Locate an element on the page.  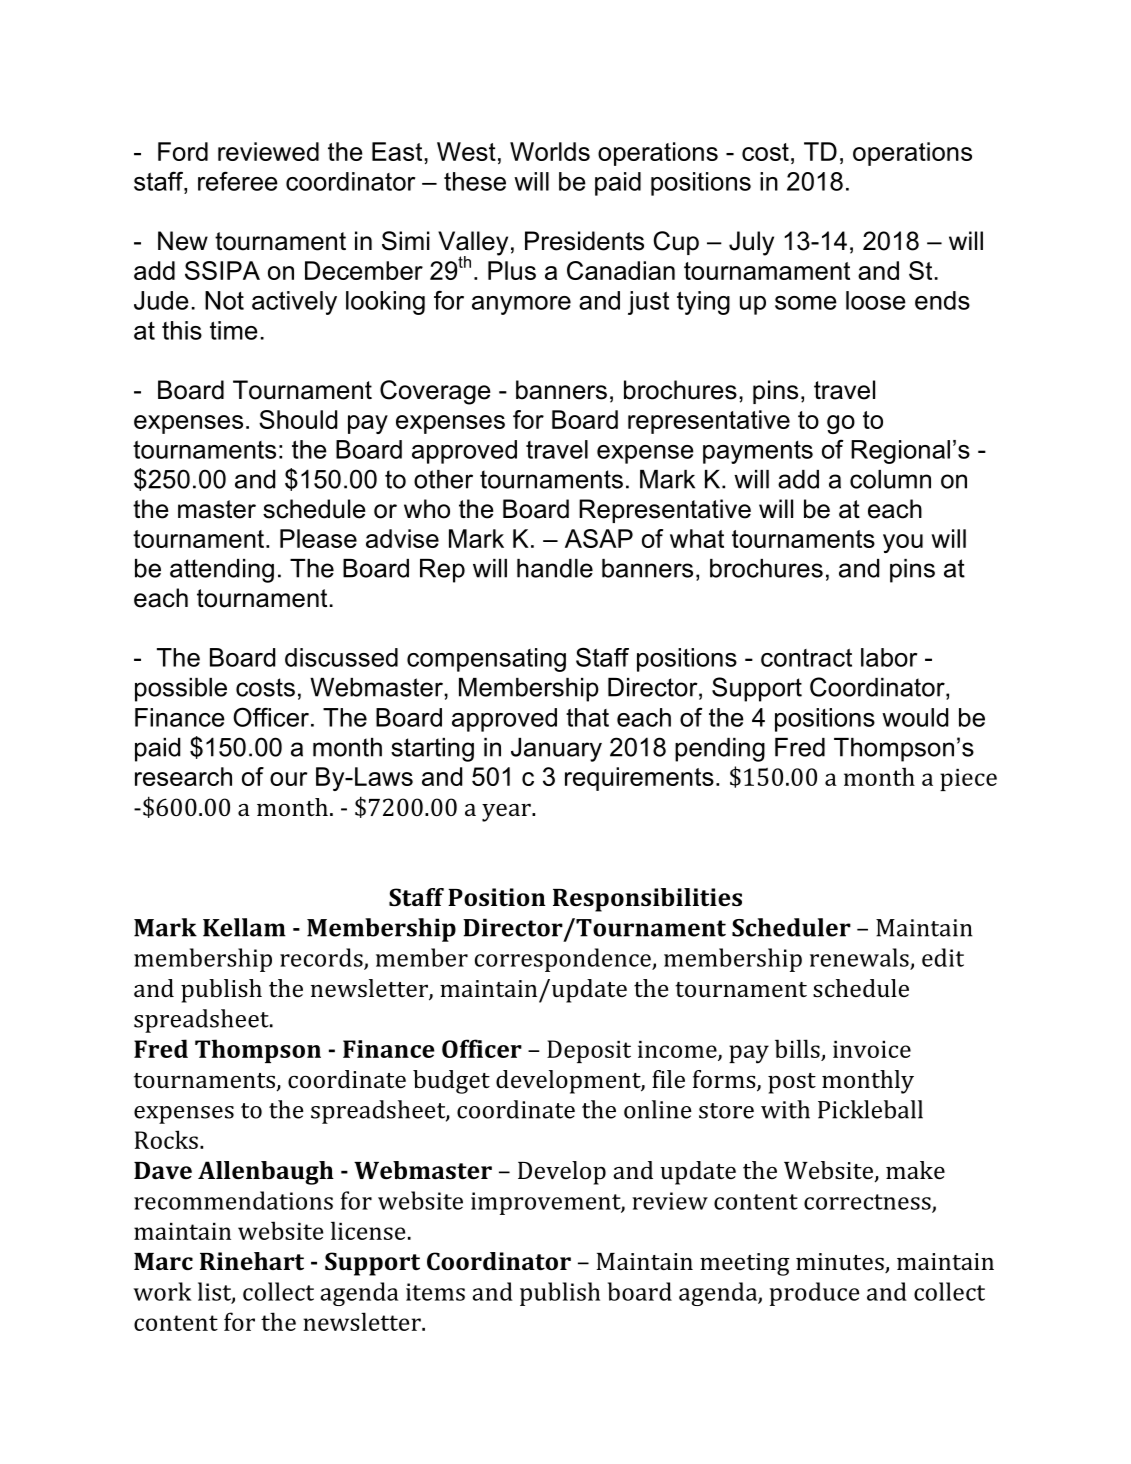
items is located at coordinates (435, 1292).
